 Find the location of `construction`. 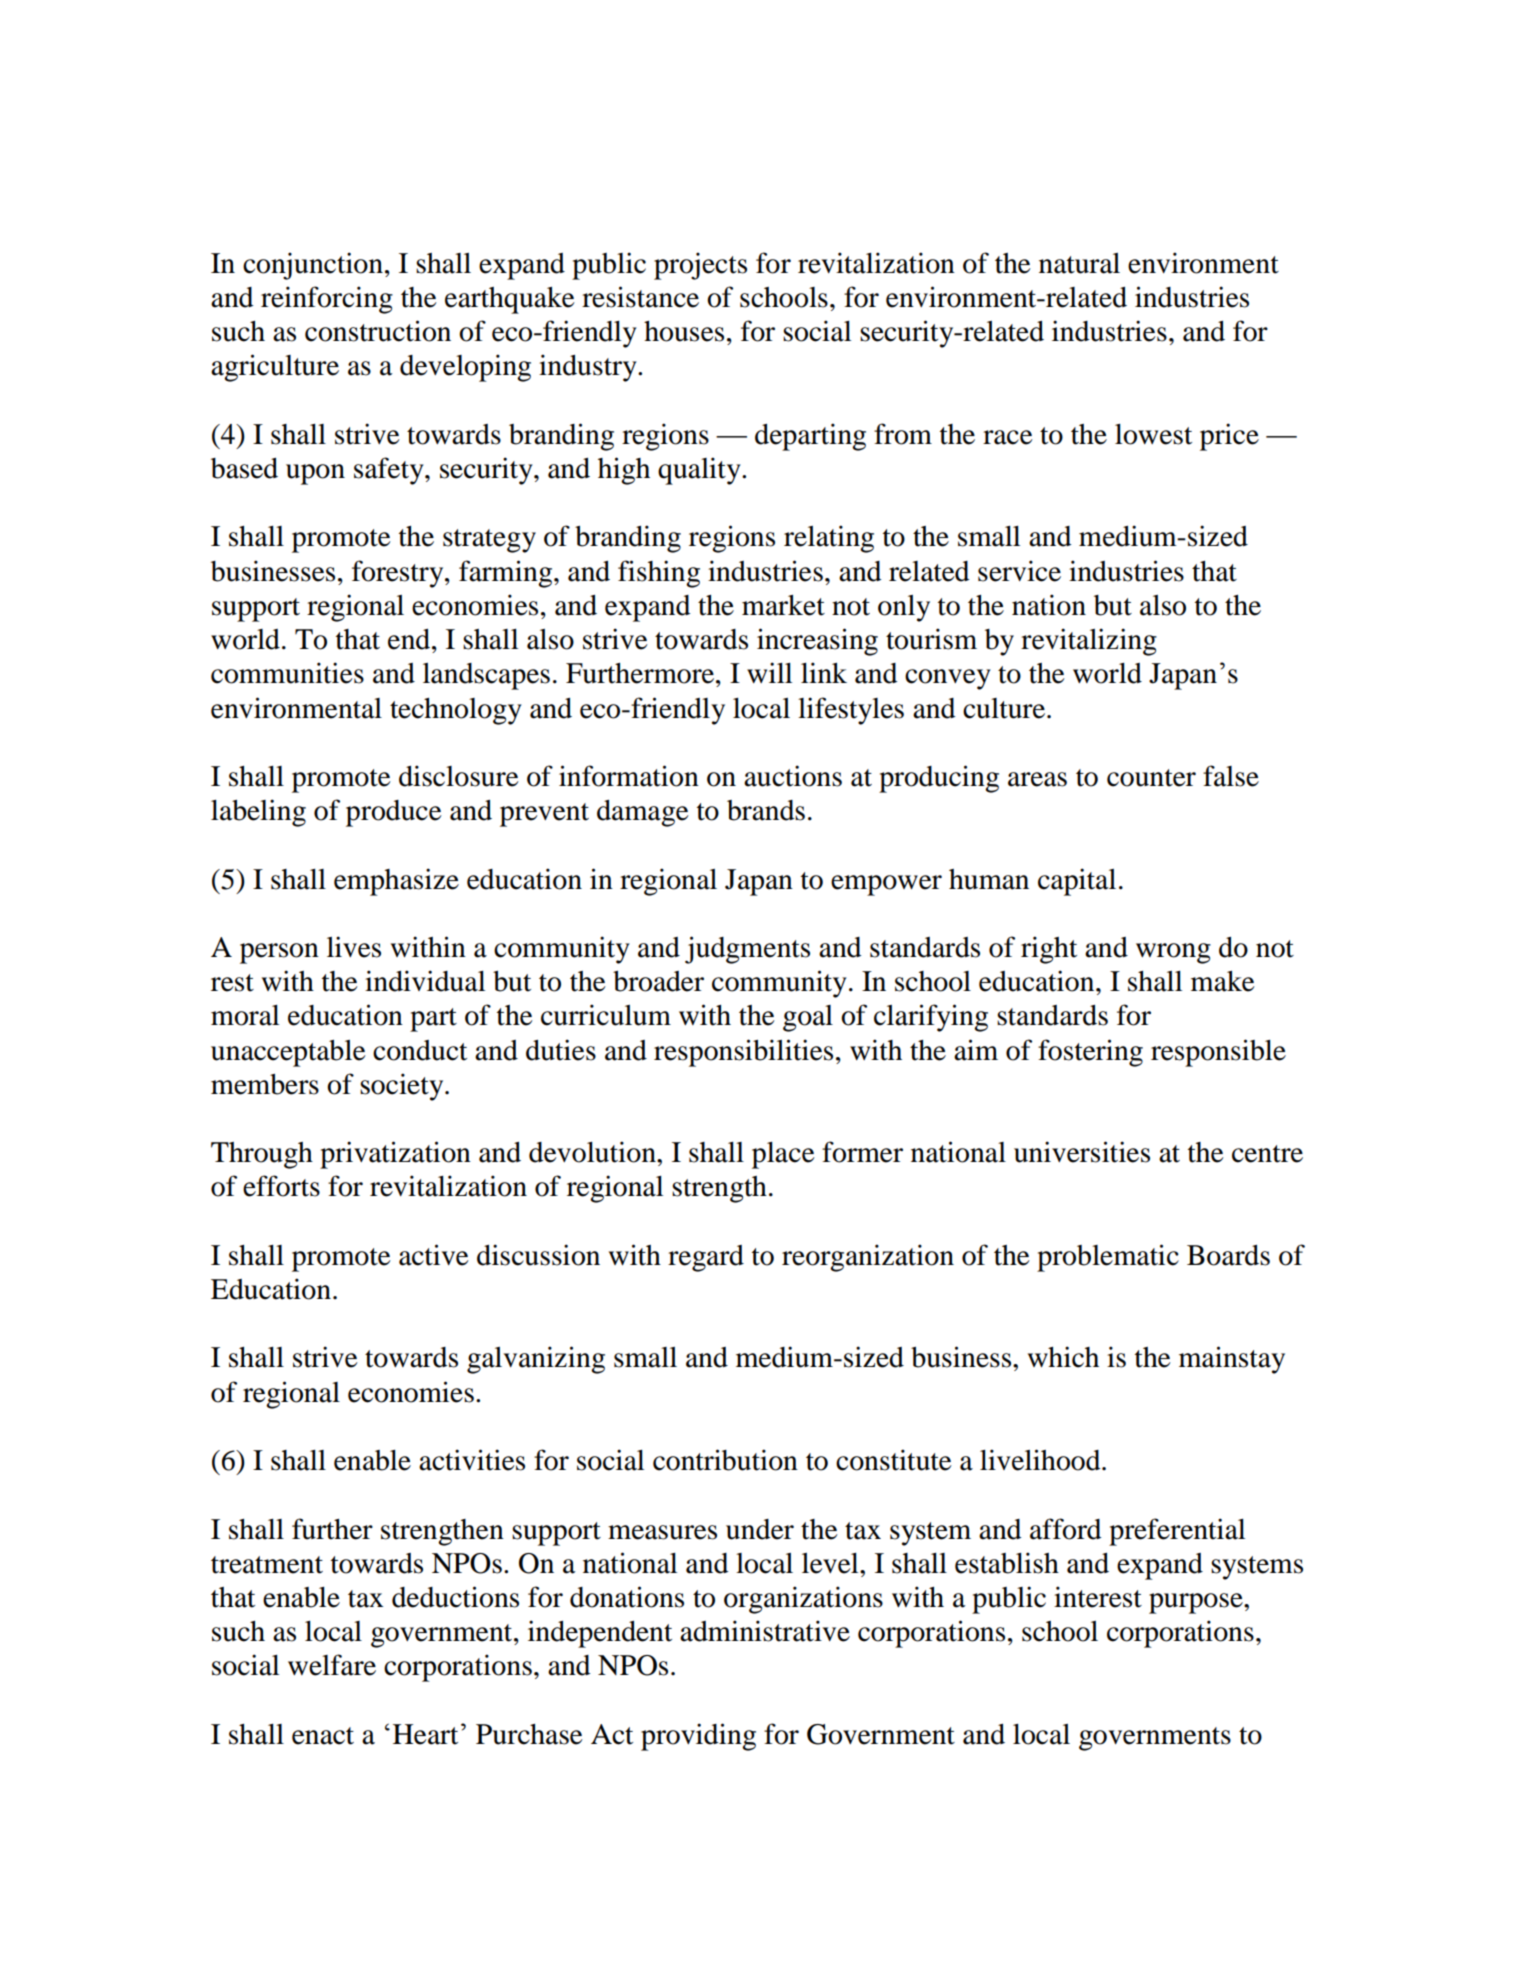

construction is located at coordinates (378, 331).
